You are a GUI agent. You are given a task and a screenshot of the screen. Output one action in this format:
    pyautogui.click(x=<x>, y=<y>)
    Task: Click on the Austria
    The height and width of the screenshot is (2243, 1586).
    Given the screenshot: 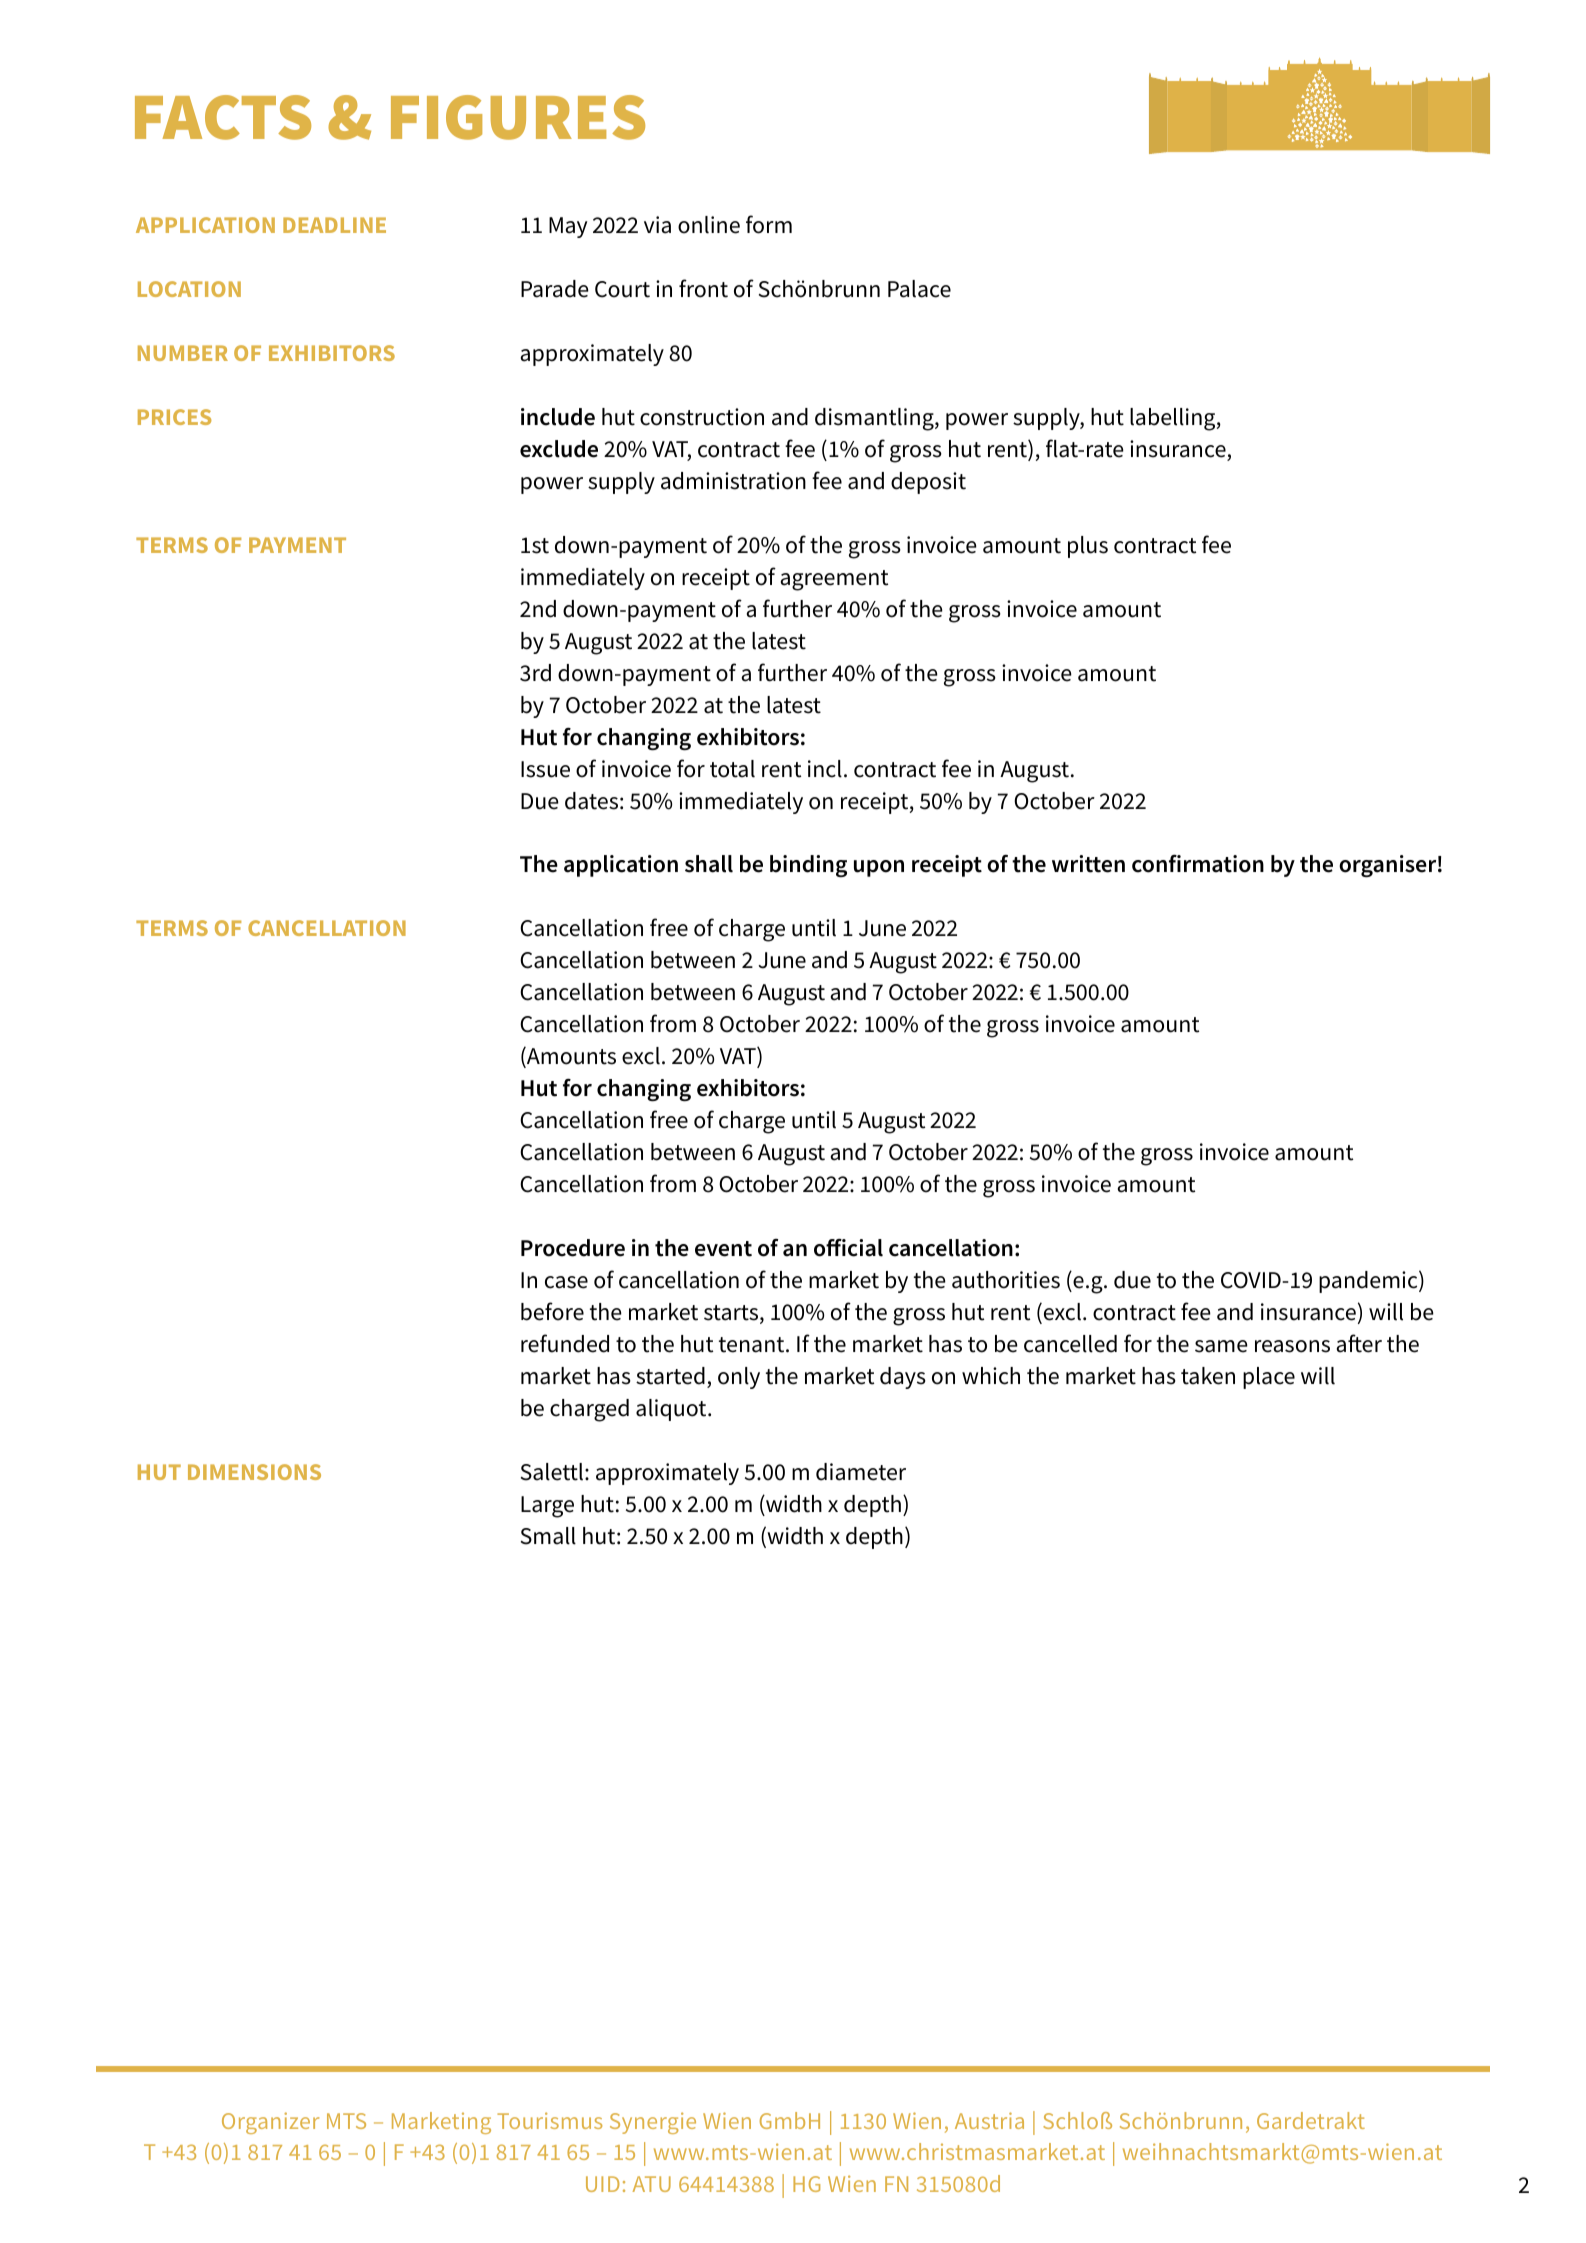 What is the action you would take?
    pyautogui.click(x=989, y=2120)
